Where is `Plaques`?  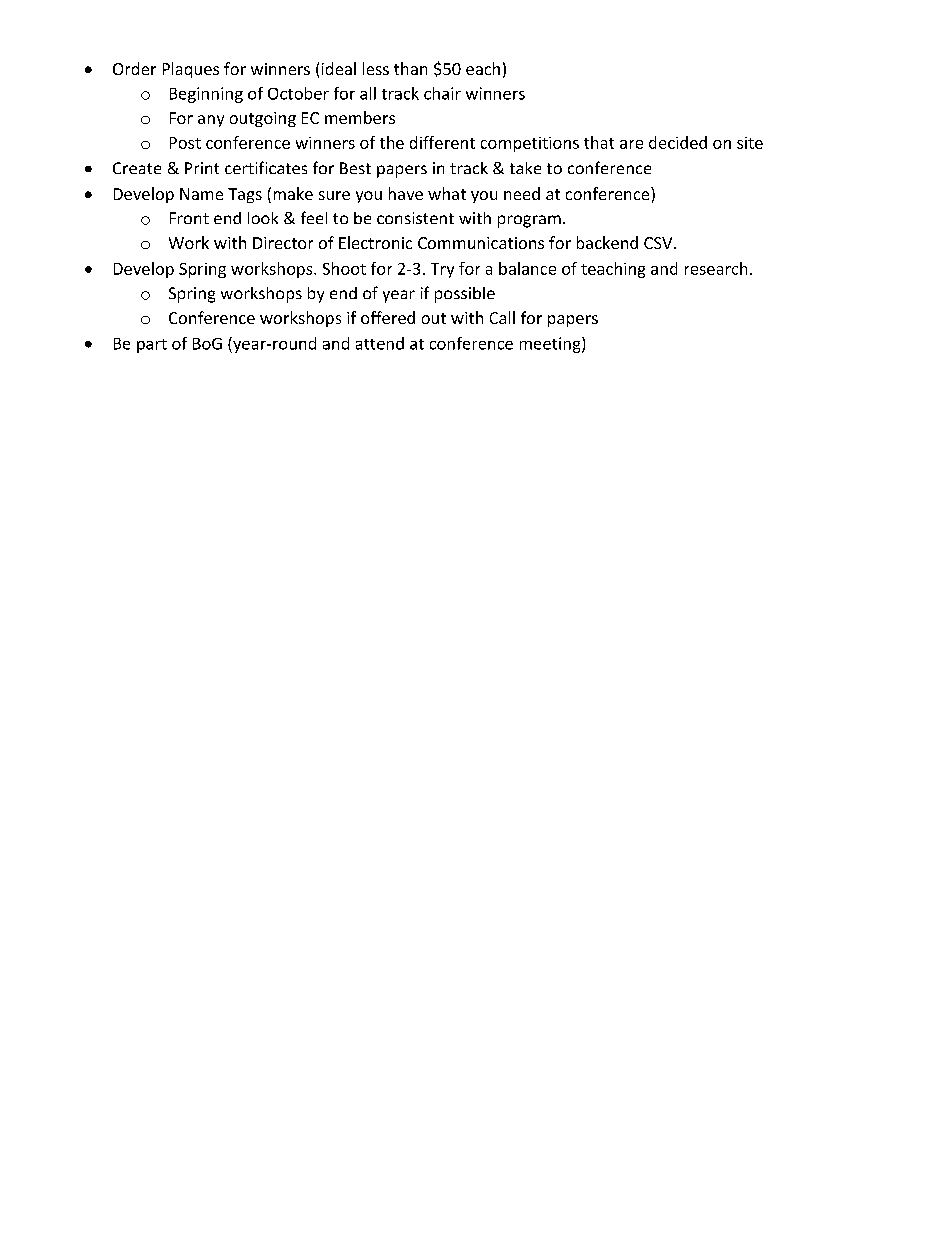
Plaques is located at coordinates (191, 70).
